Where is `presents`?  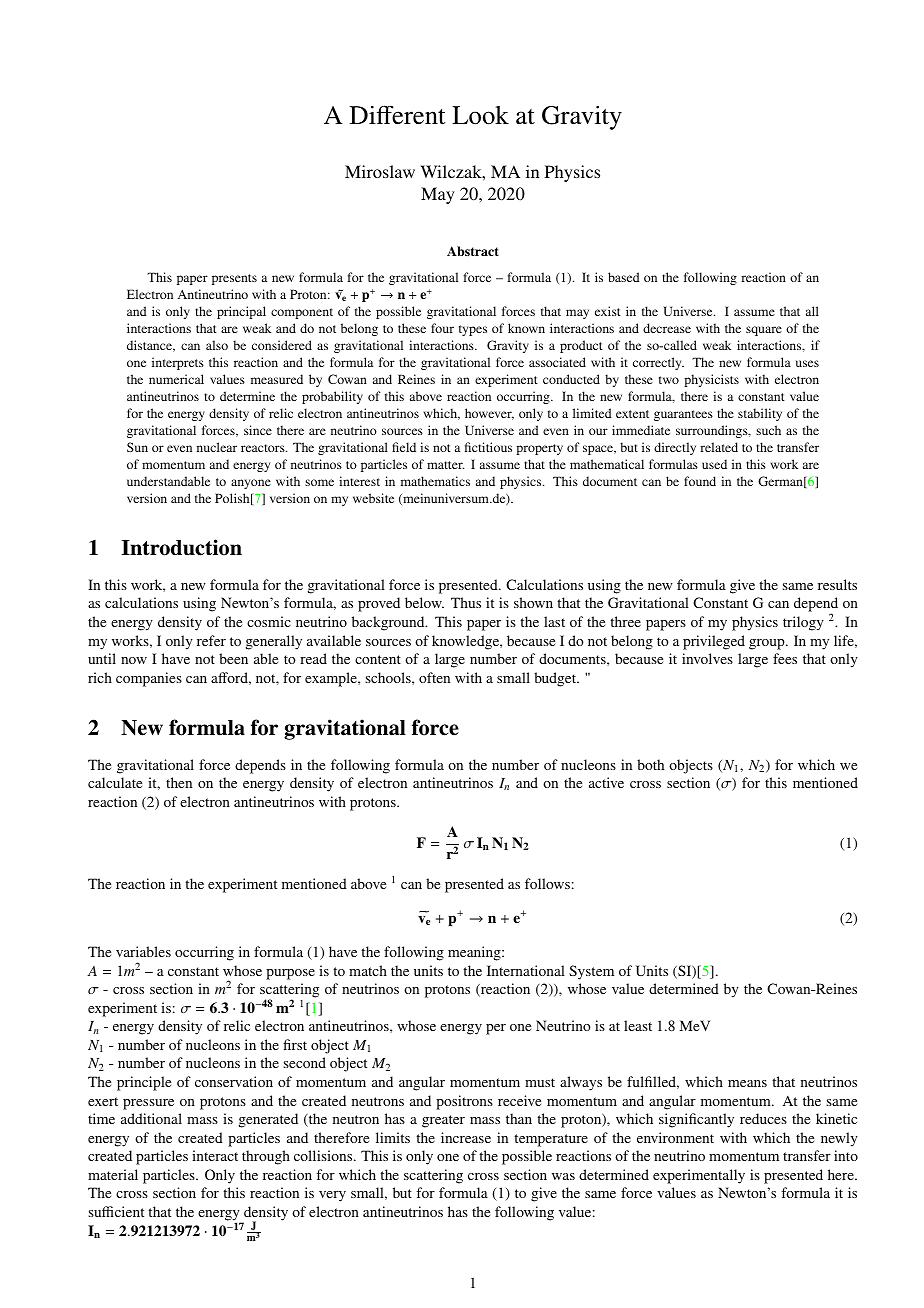 presents is located at coordinates (234, 279).
